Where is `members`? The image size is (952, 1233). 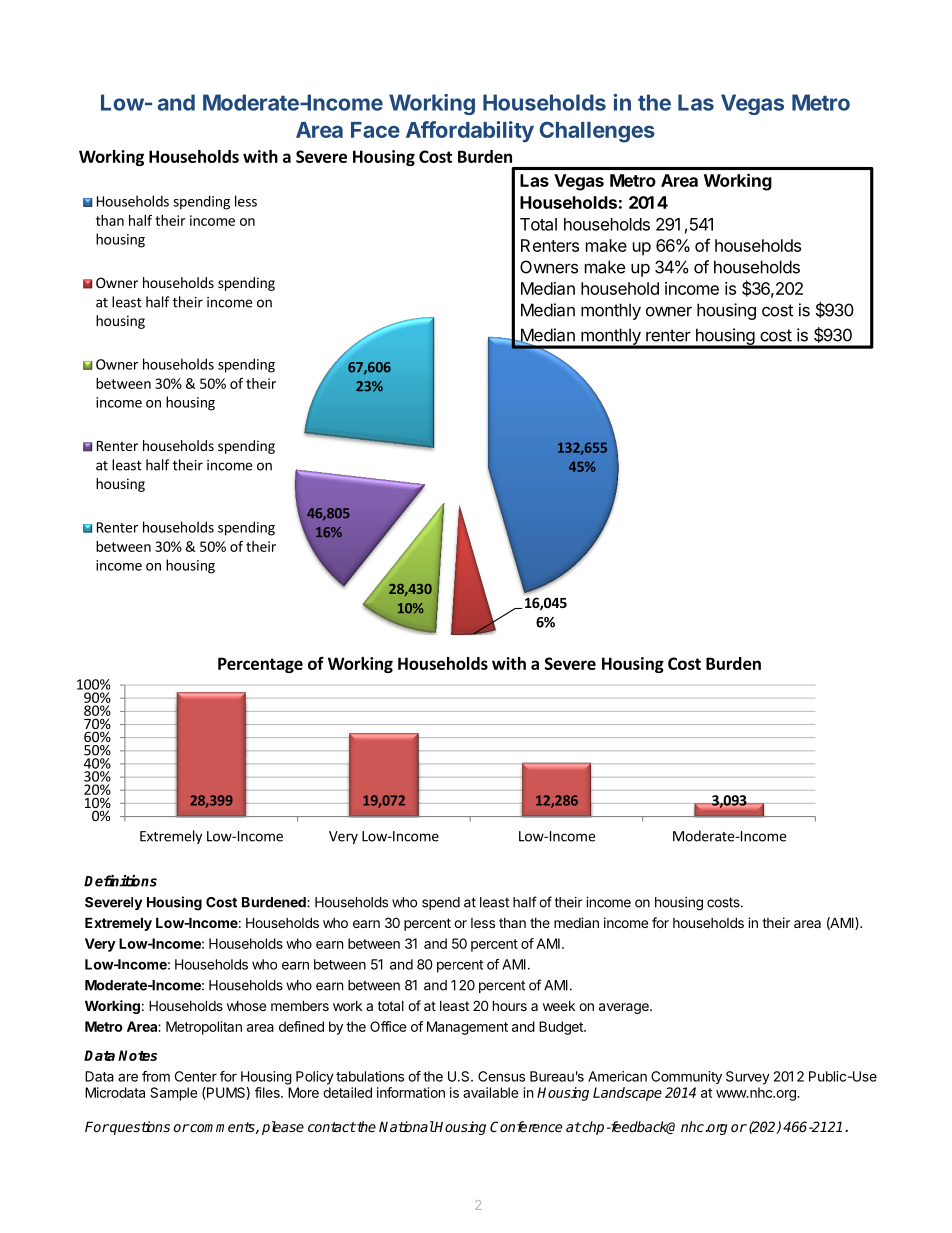
members is located at coordinates (300, 1005).
